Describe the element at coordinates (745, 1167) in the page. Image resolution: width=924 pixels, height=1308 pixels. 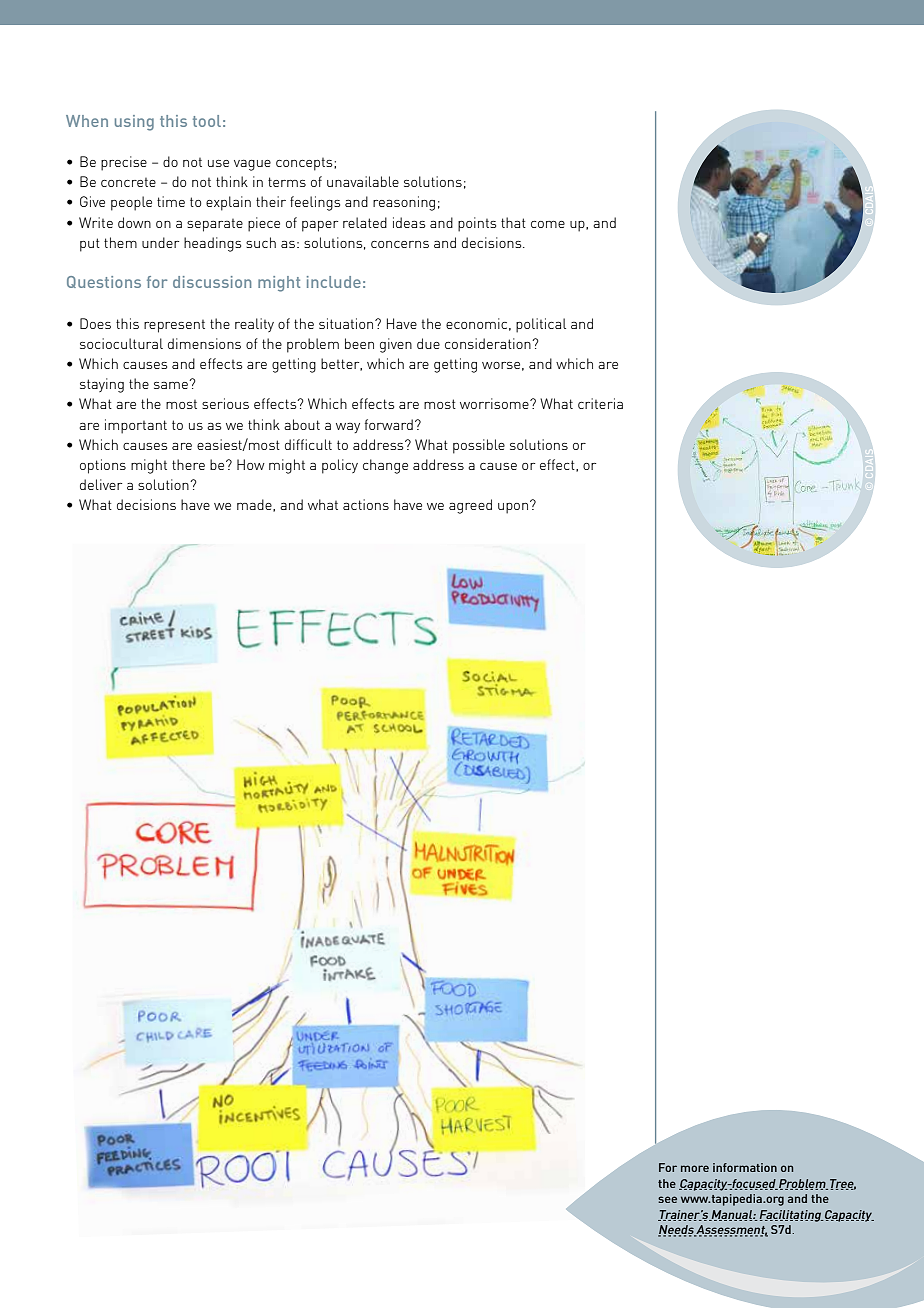
I see `information` at that location.
